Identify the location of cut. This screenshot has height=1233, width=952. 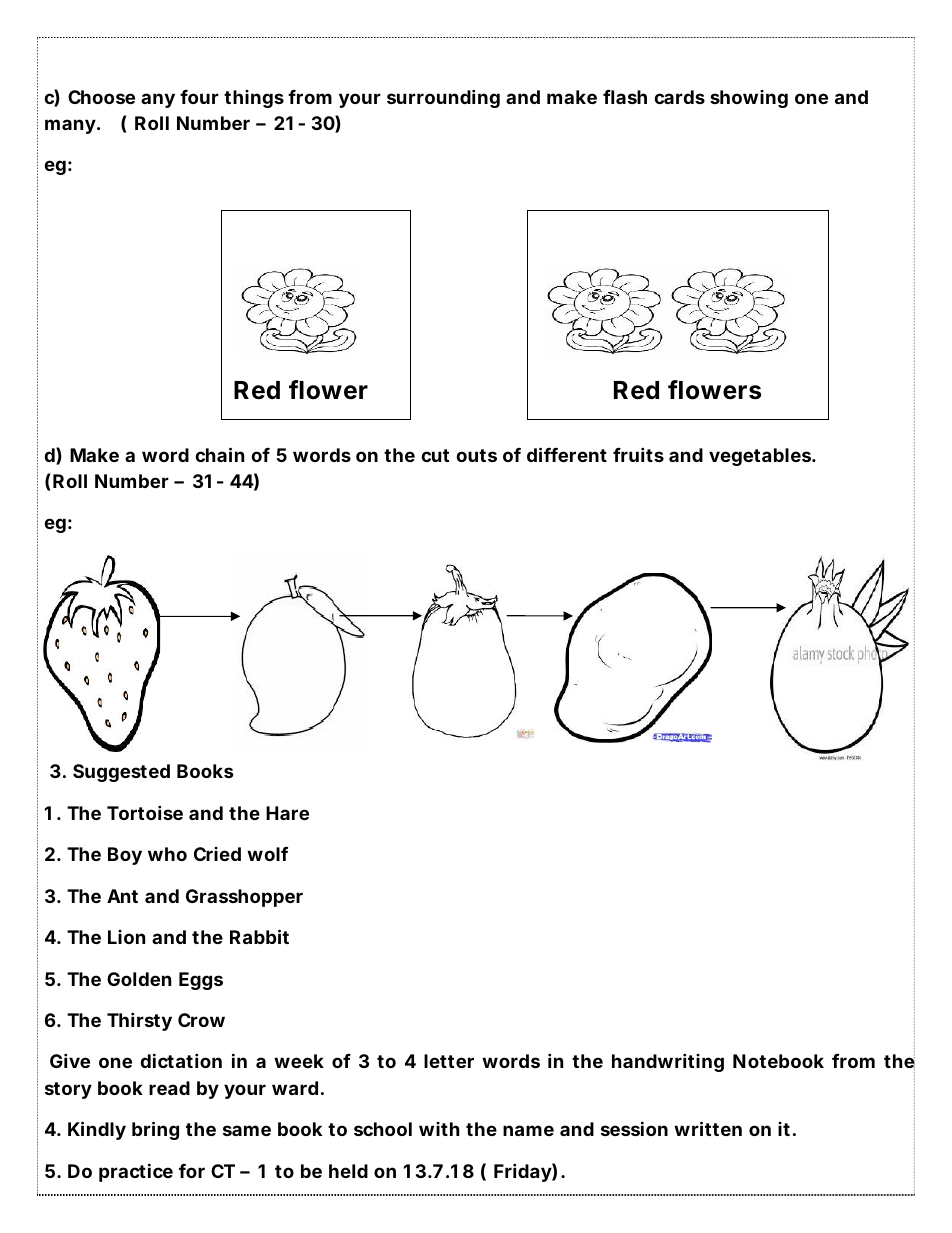
(435, 455).
